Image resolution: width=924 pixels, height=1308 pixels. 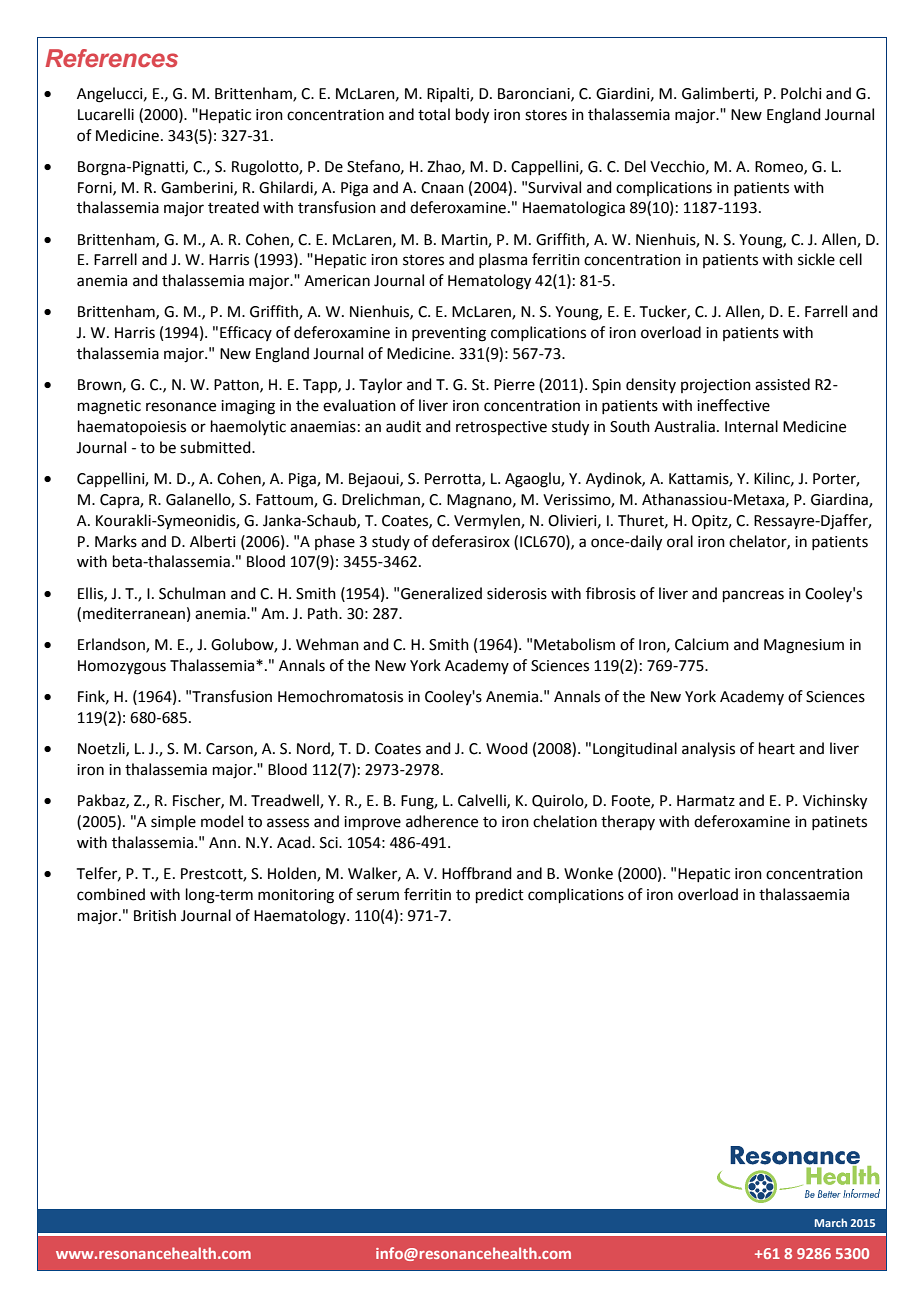 What do you see at coordinates (192, 593) in the document?
I see `Schulman` at bounding box center [192, 593].
